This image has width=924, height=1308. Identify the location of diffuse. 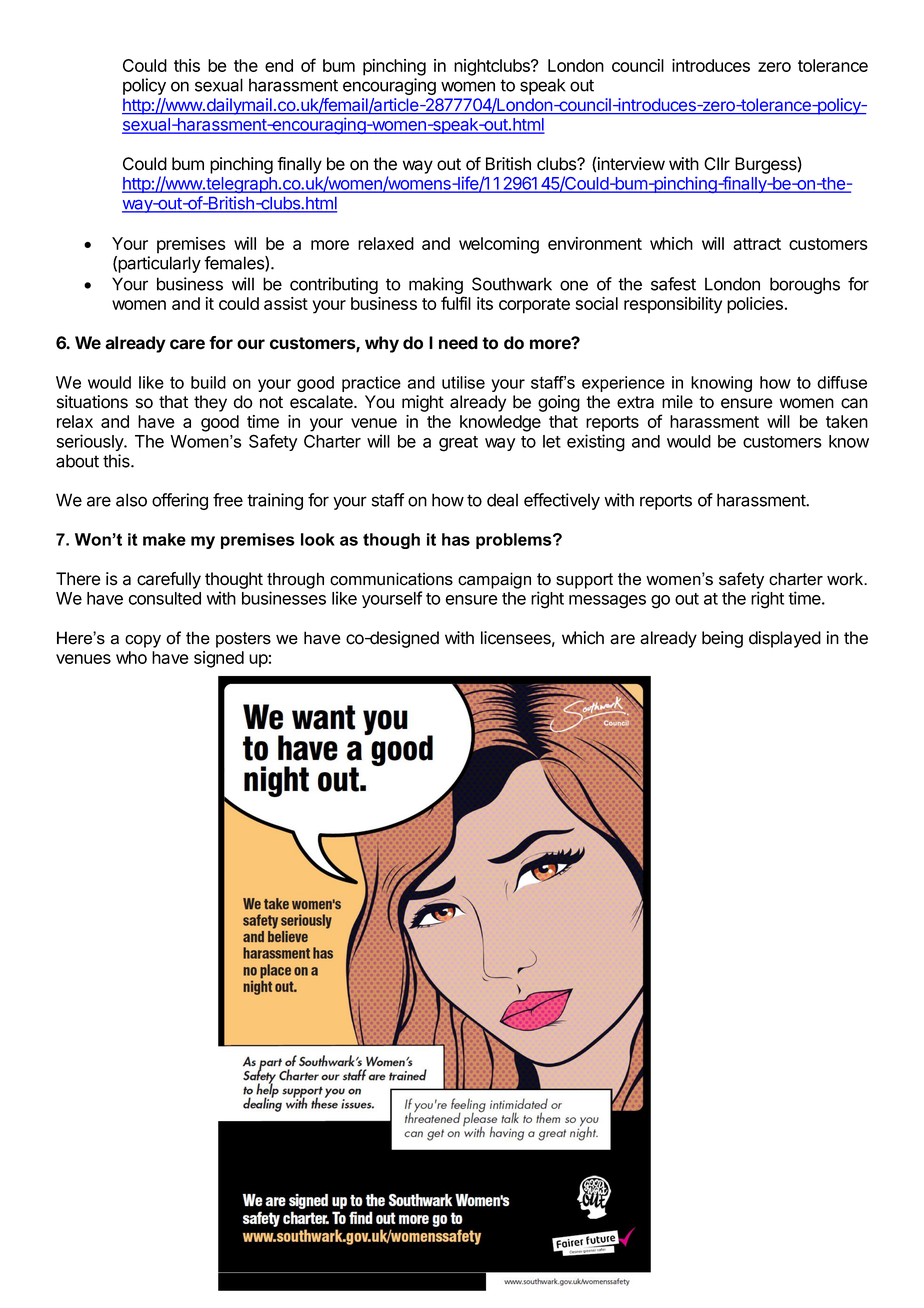
(842, 382).
